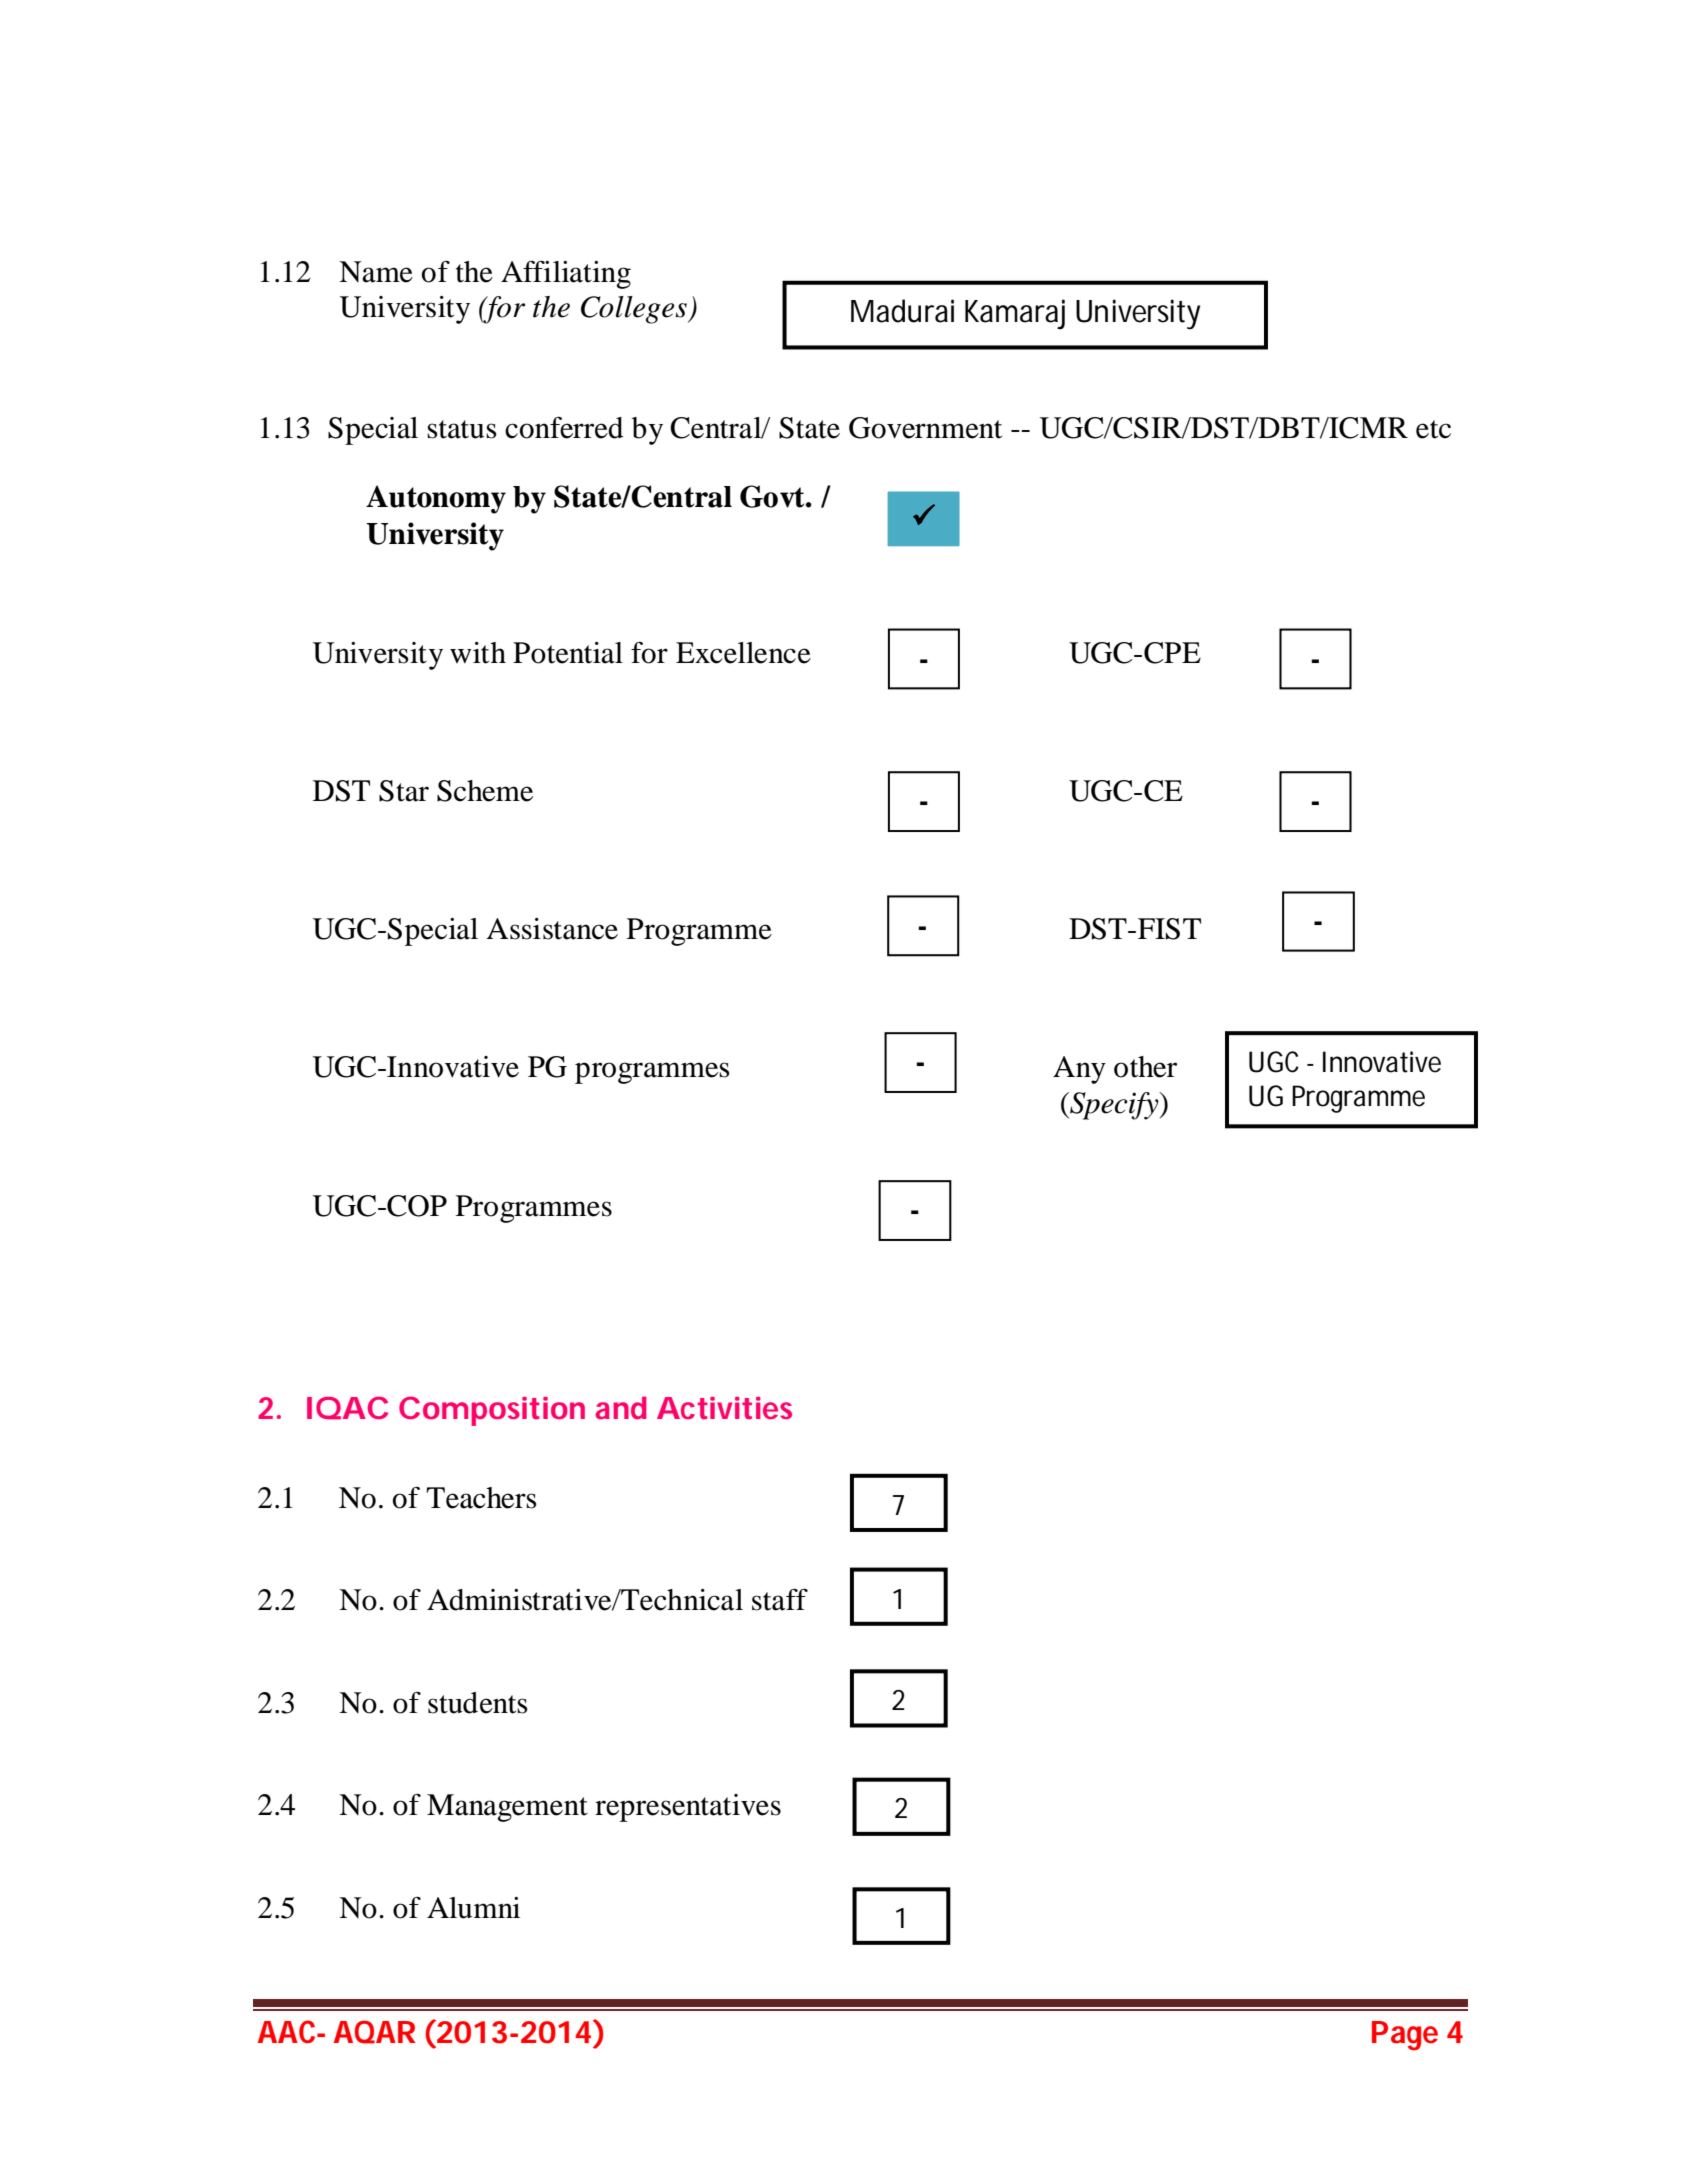 Image resolution: width=1684 pixels, height=2180 pixels. I want to click on Teachers, so click(481, 1498).
